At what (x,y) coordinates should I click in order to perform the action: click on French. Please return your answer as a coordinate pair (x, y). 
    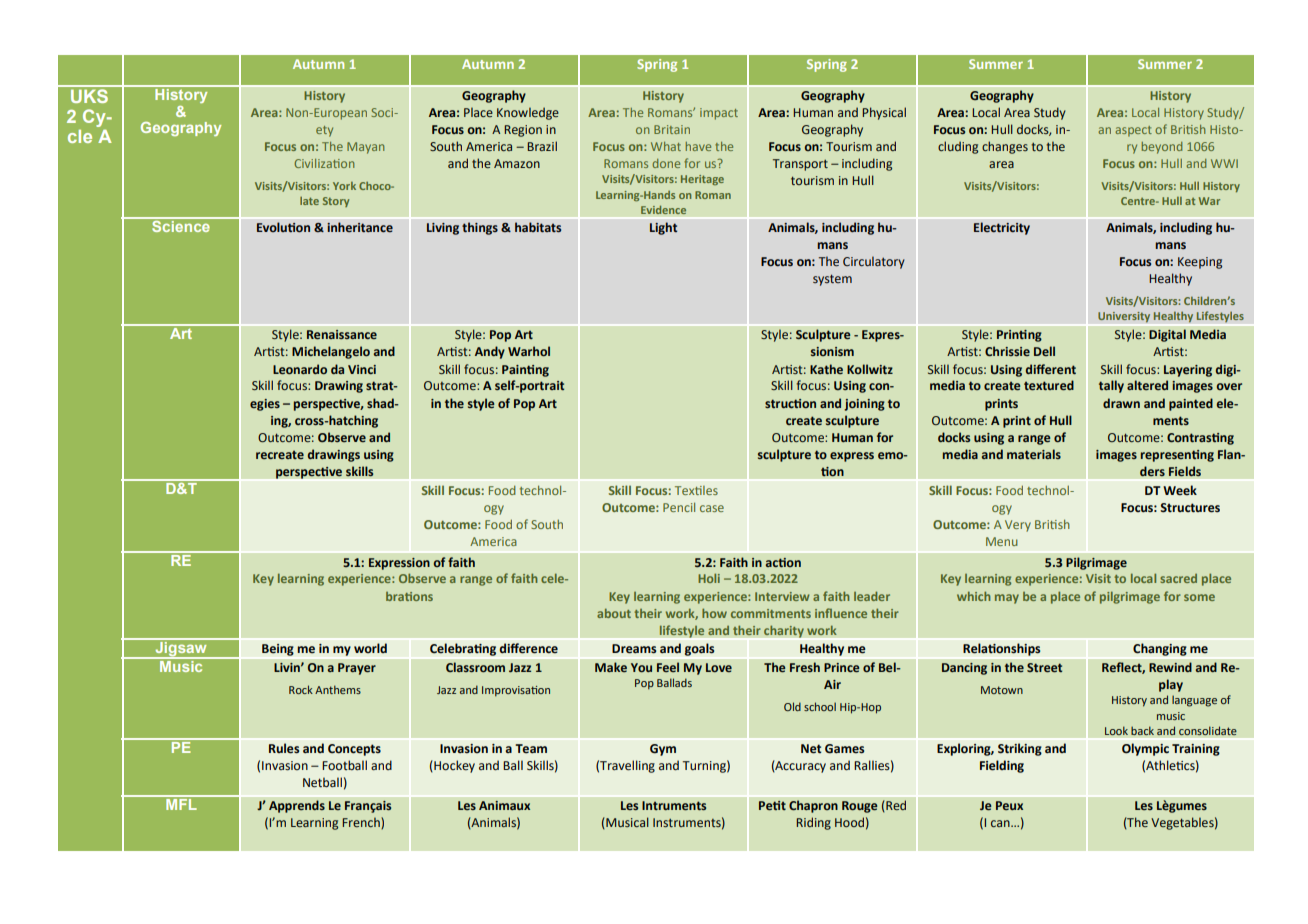
    Looking at the image, I should click on (362, 823).
